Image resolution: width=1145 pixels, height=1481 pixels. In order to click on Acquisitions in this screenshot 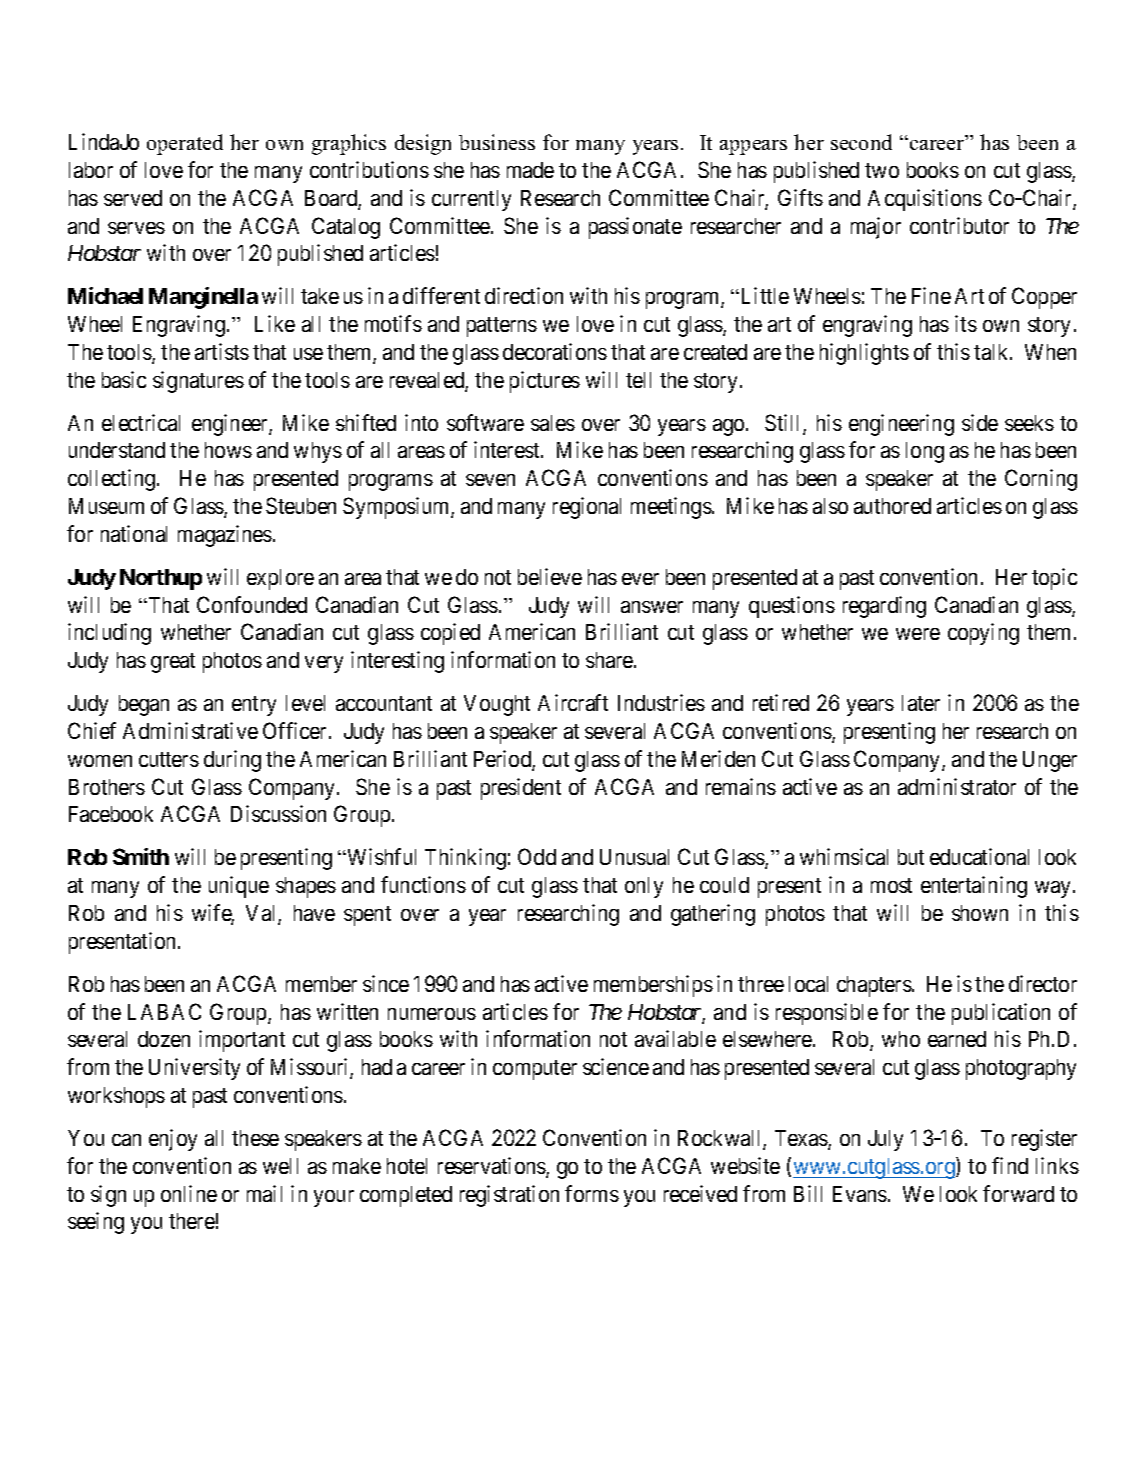, I will do `click(925, 200)`.
